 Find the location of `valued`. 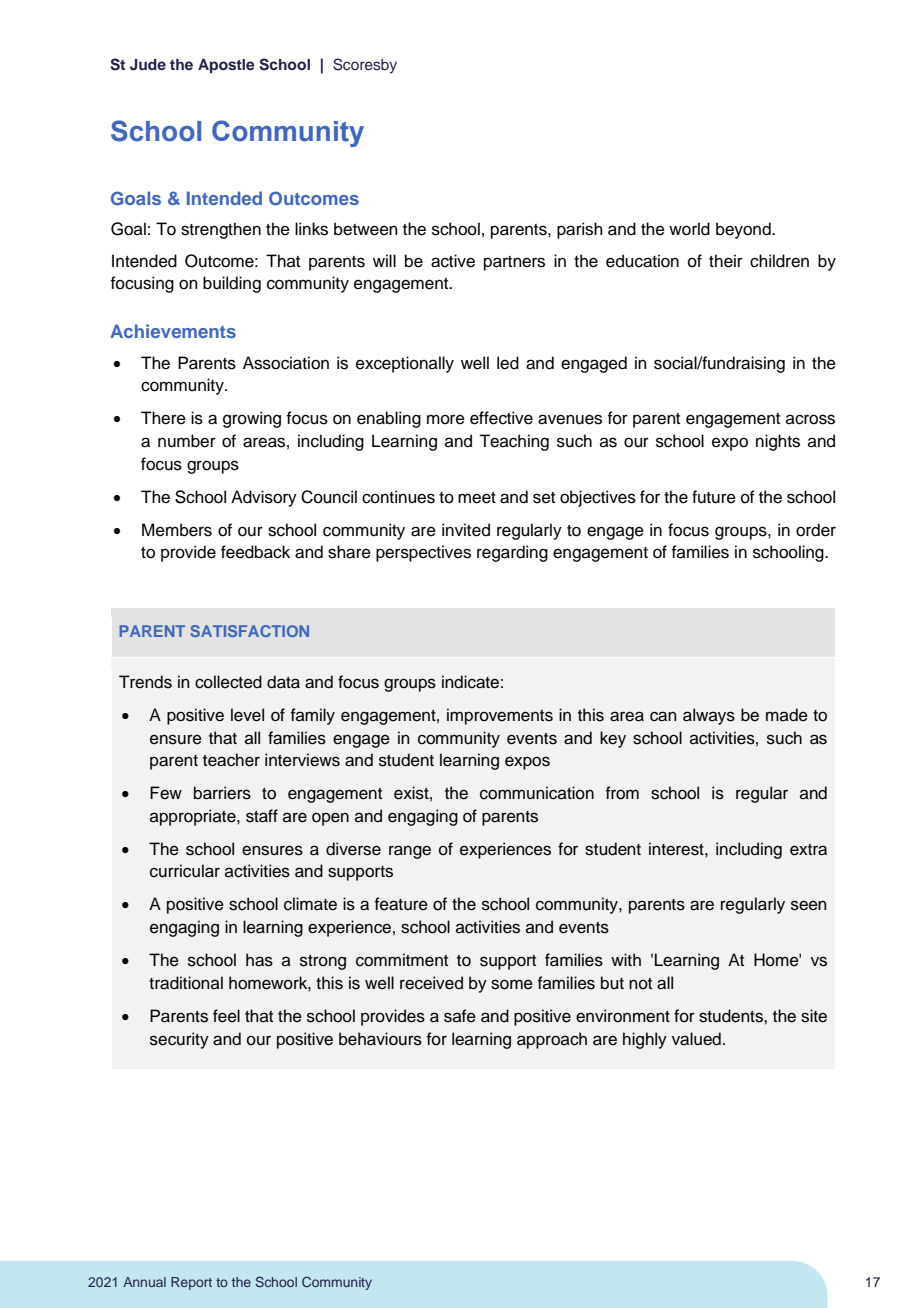

valued is located at coordinates (696, 1039).
